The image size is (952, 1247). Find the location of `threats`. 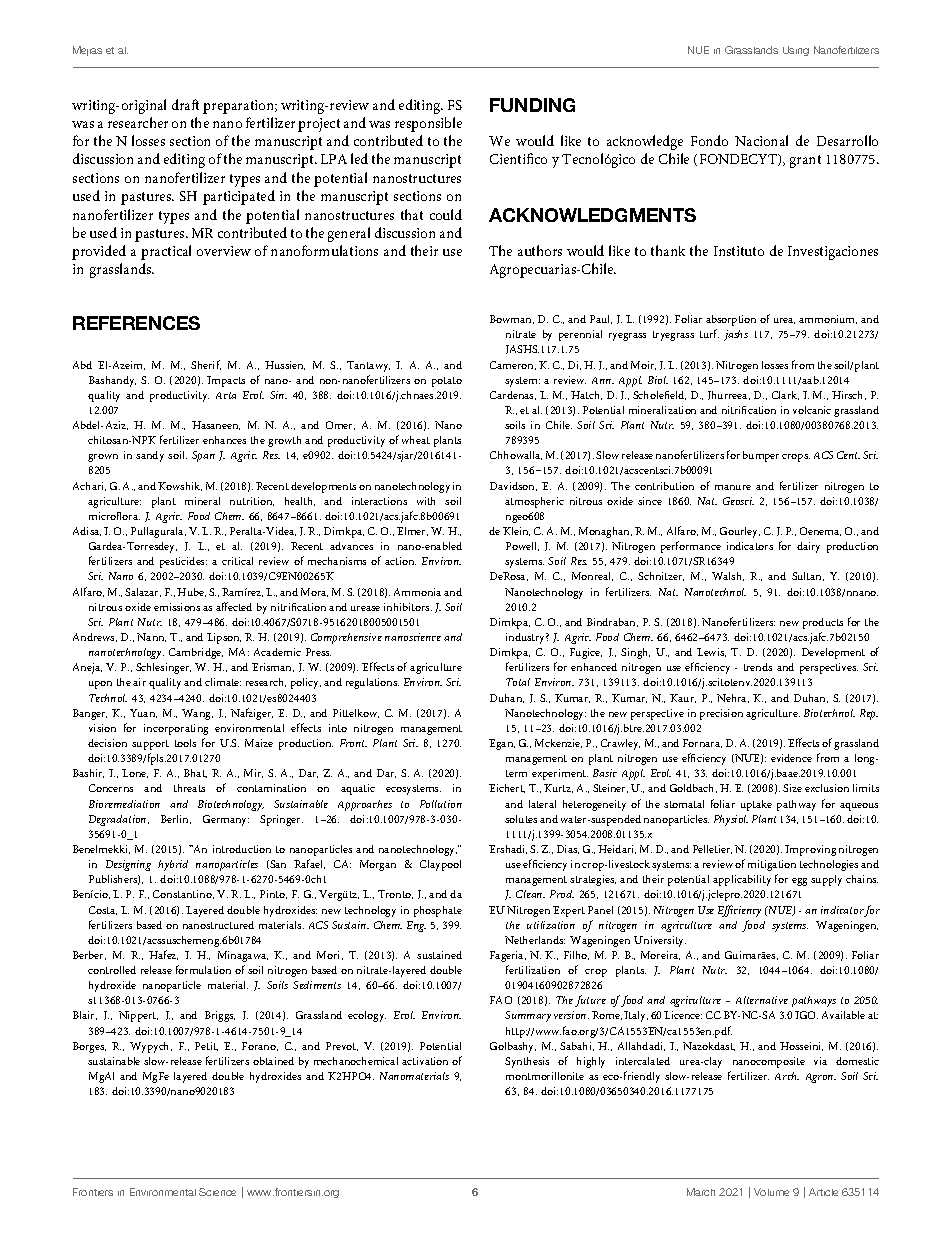

threats is located at coordinates (189, 788).
